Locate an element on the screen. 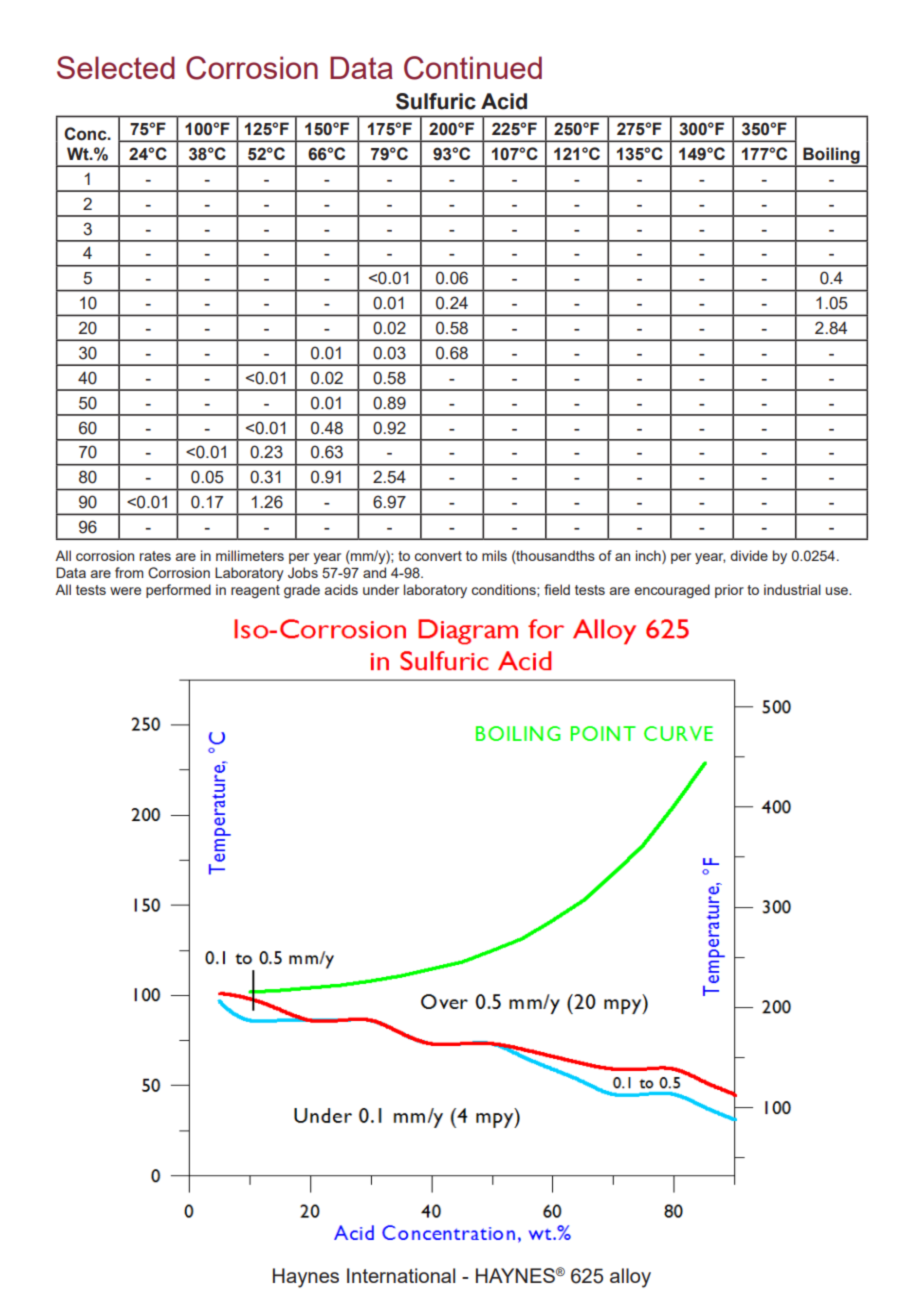 This screenshot has width=924, height=1308. convert is located at coordinates (438, 556).
